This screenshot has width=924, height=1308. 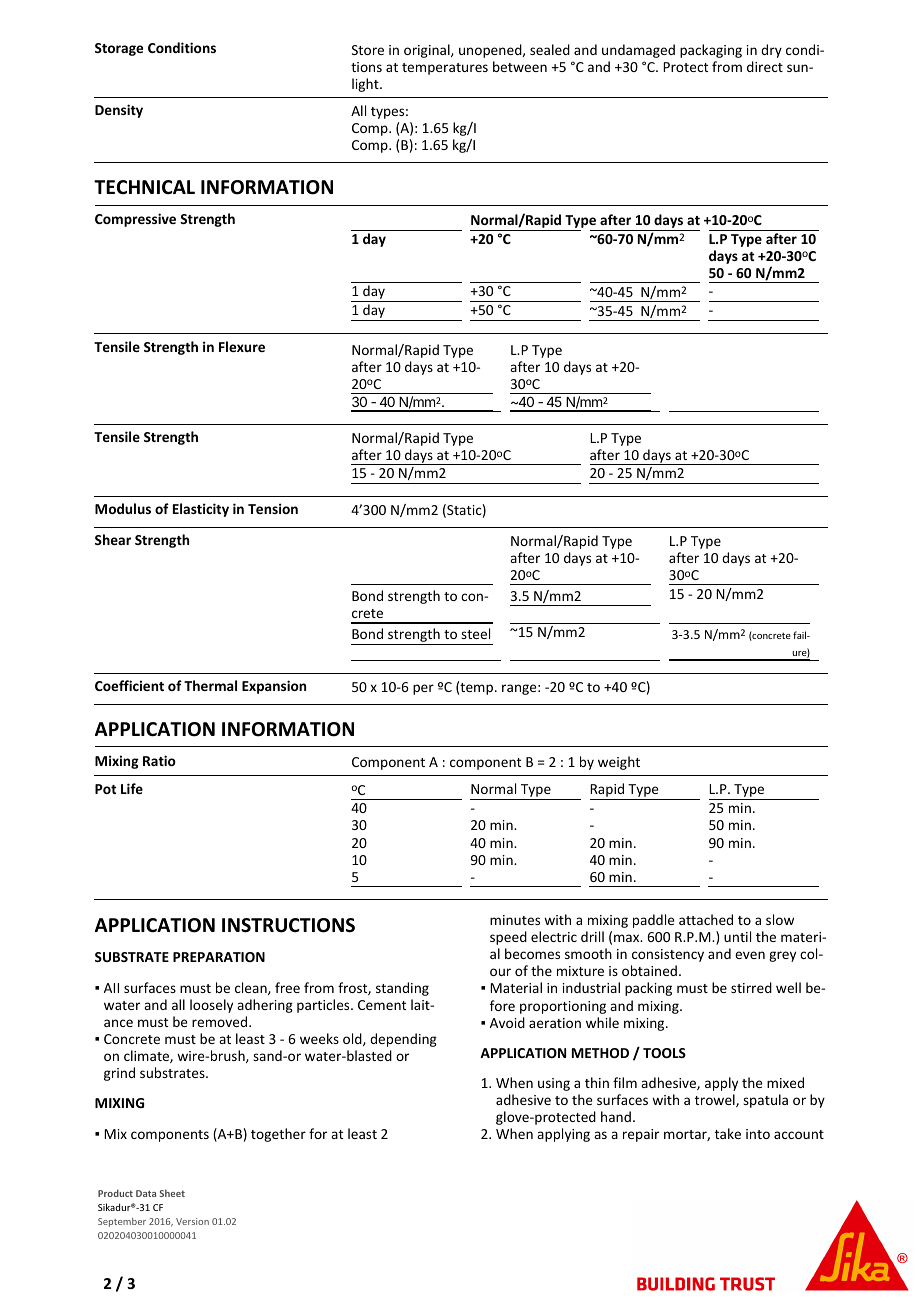 I want to click on steel, so click(x=475, y=633).
